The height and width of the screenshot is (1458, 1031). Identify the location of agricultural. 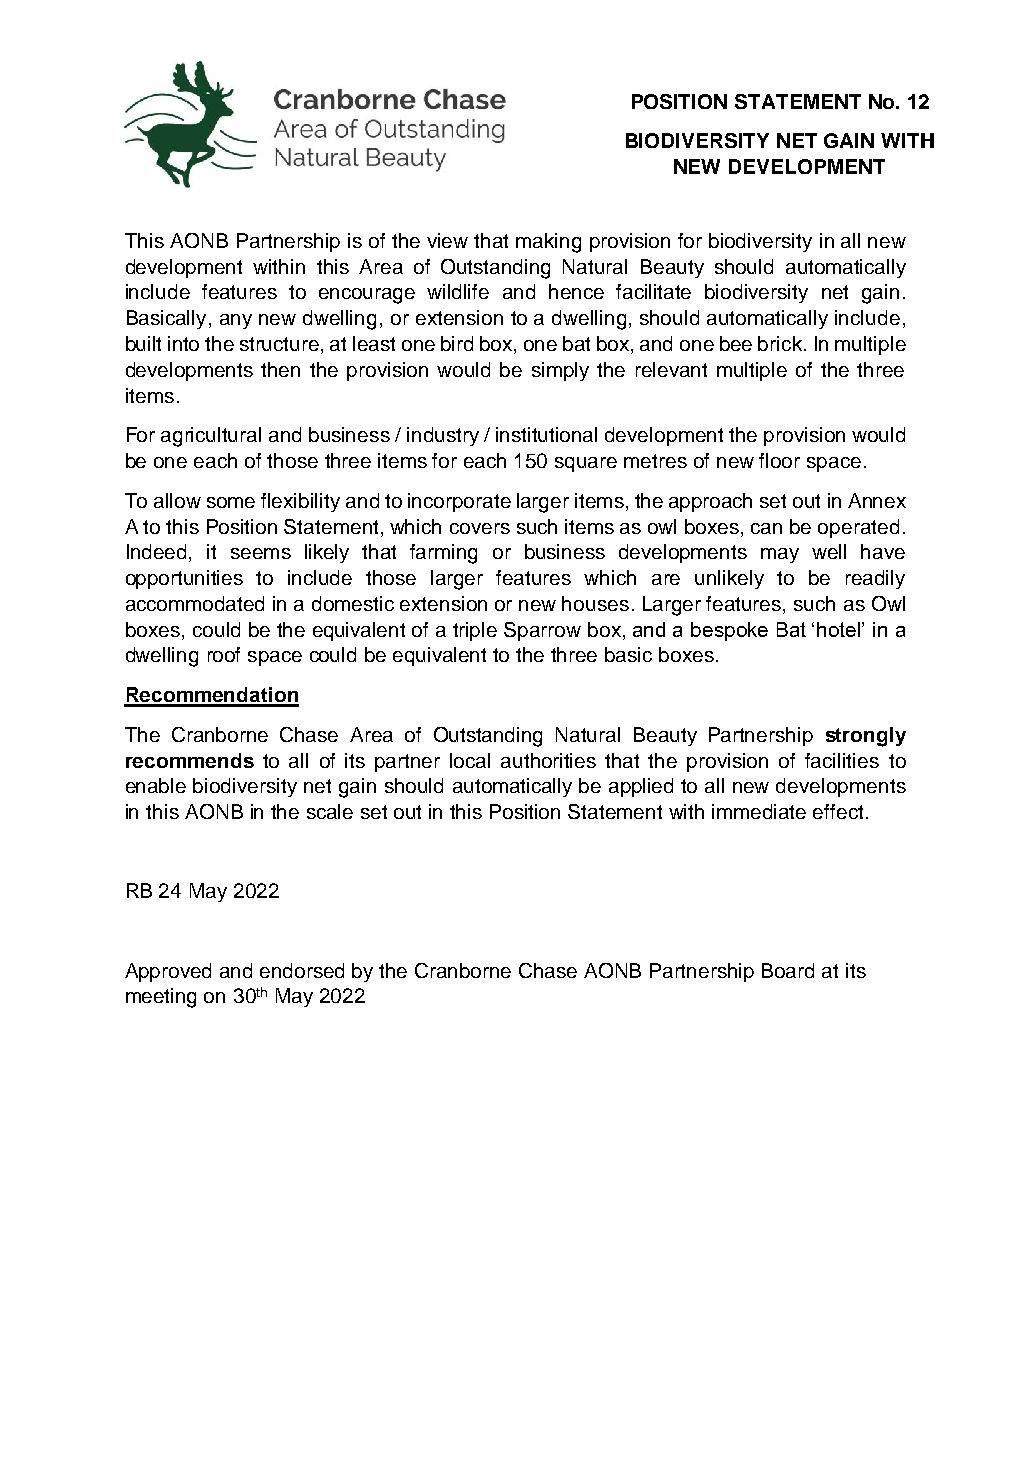
(211, 437).
